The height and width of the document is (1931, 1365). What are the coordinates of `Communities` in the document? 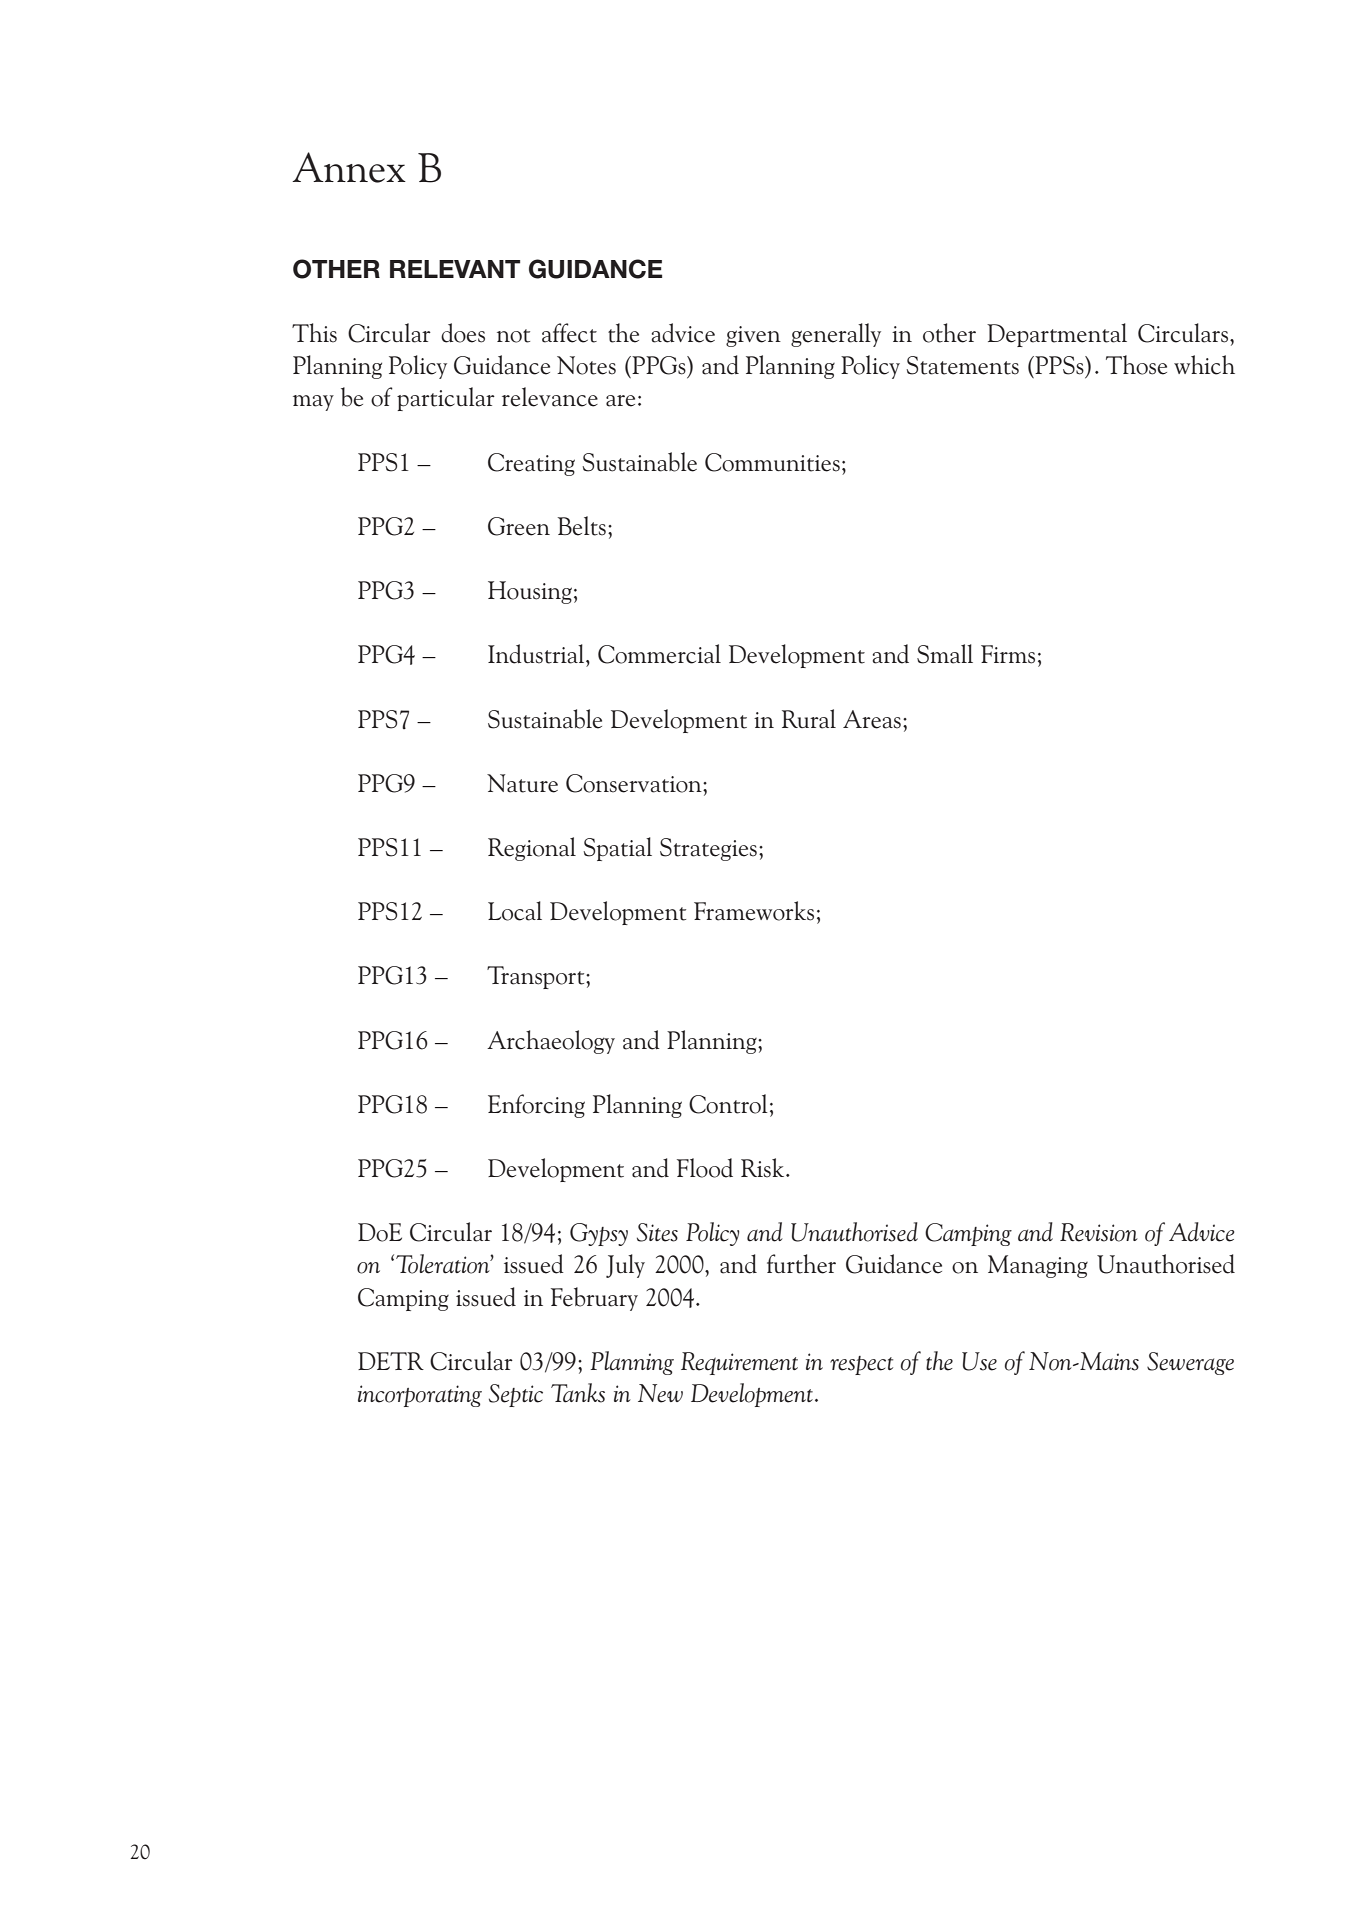 It's located at (772, 462).
